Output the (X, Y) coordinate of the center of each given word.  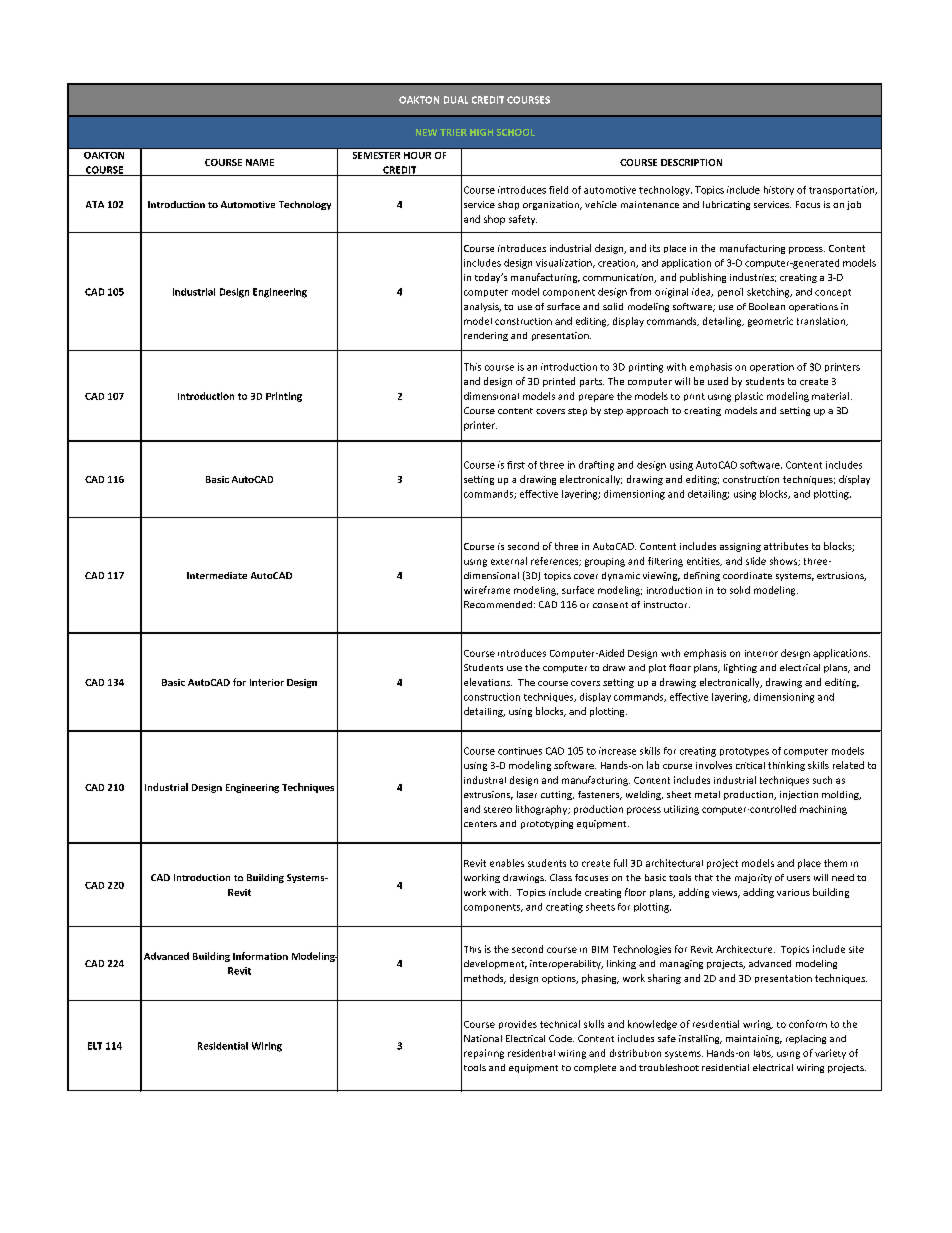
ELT (95, 1046)
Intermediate (217, 575)
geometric (770, 322)
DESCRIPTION (691, 162)
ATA (95, 204)
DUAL (456, 100)
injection (799, 795)
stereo (498, 810)
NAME (260, 162)
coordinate (747, 575)
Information (260, 956)
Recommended (498, 604)
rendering (486, 336)
